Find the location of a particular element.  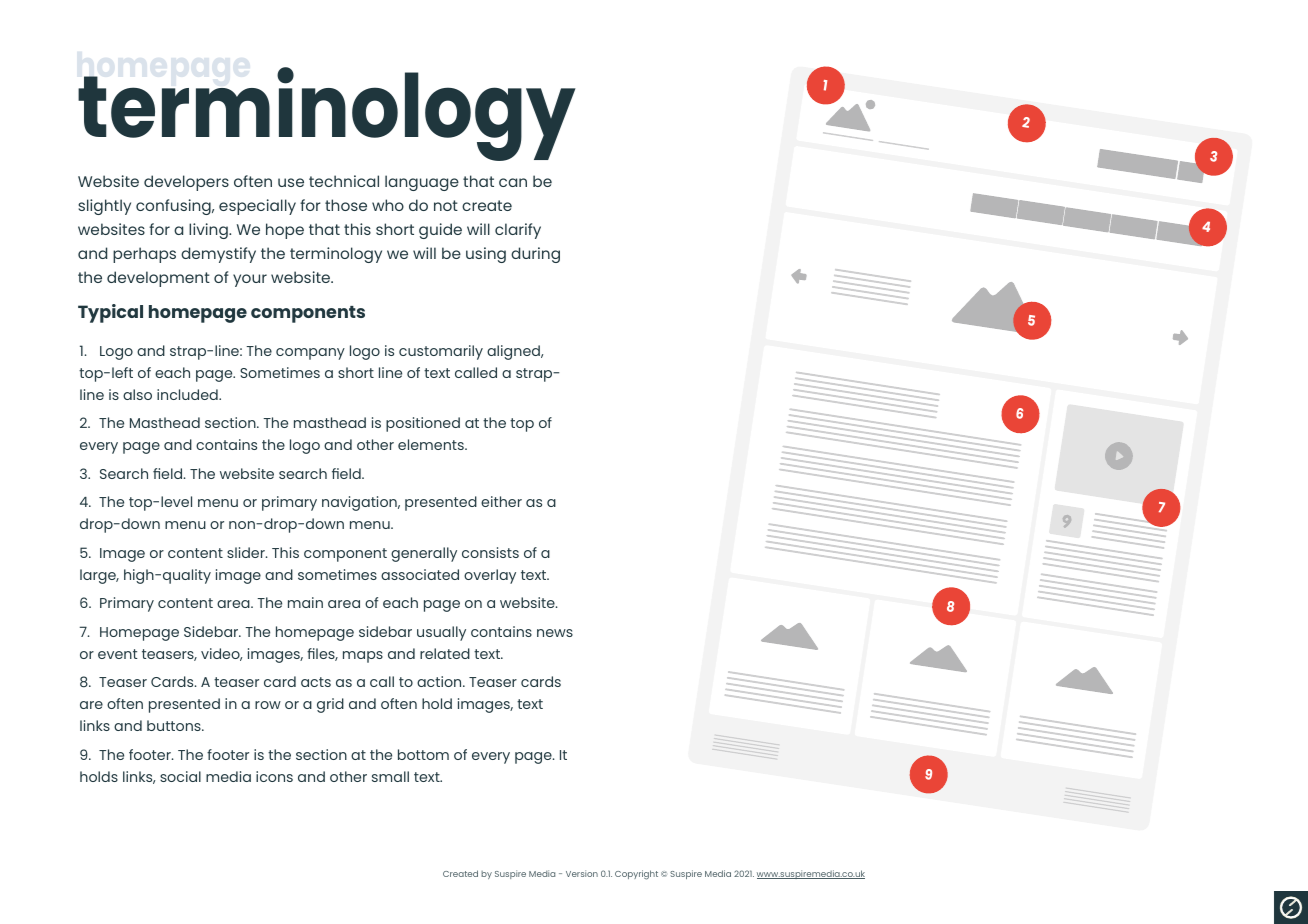

social is located at coordinates (180, 776).
